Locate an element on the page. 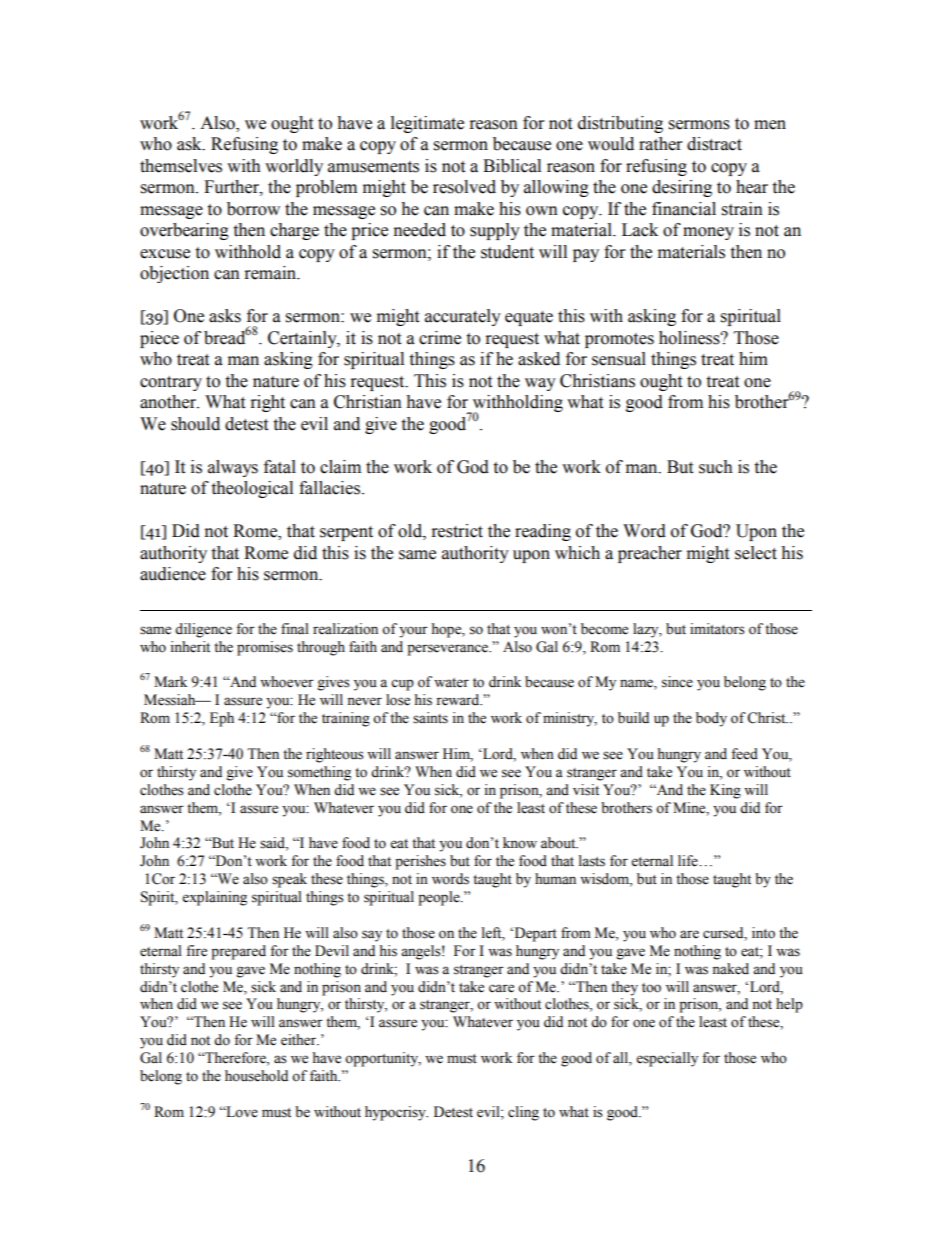 This image has height=1233, width=952. saints is located at coordinates (430, 718).
